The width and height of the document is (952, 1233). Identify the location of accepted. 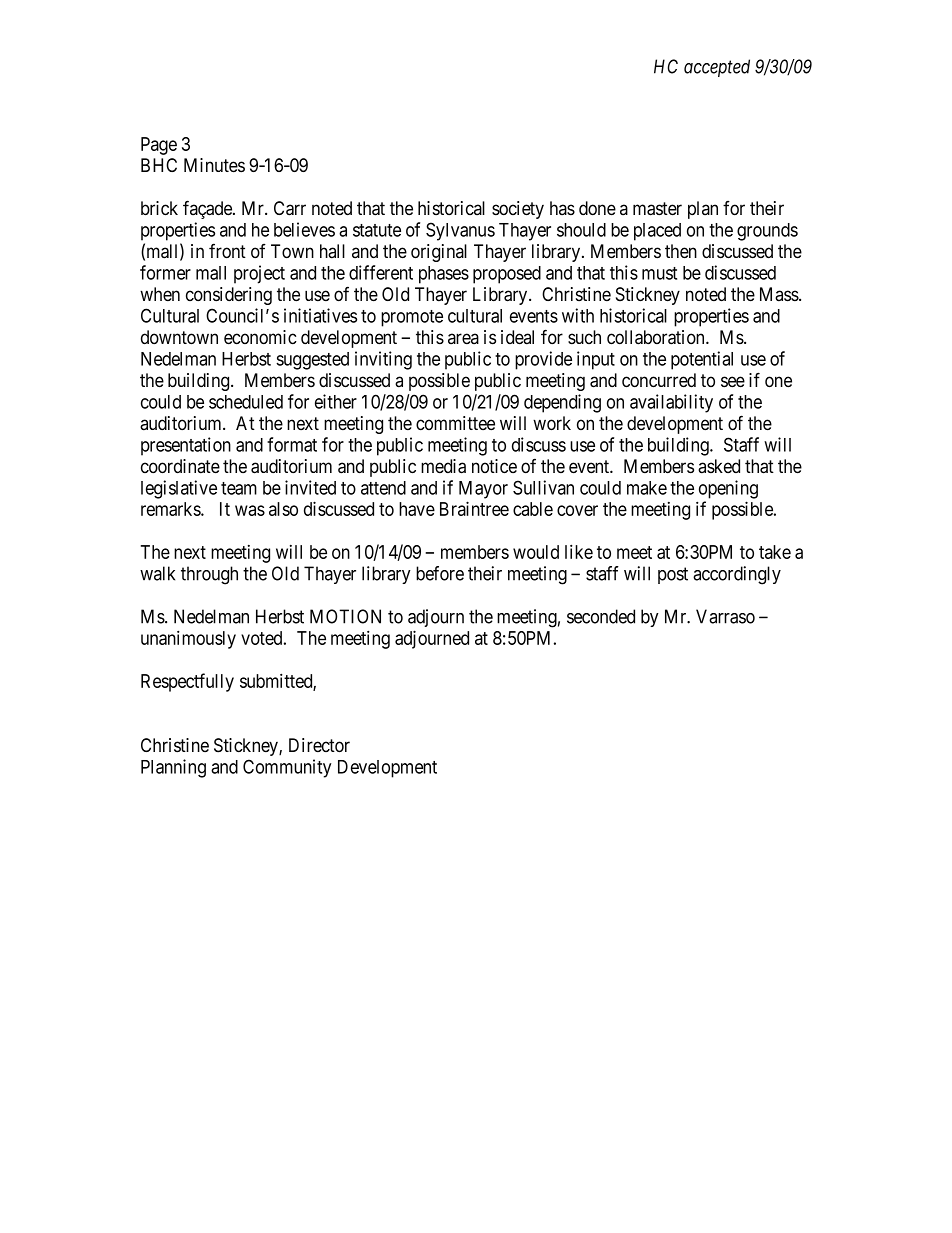
(717, 68).
